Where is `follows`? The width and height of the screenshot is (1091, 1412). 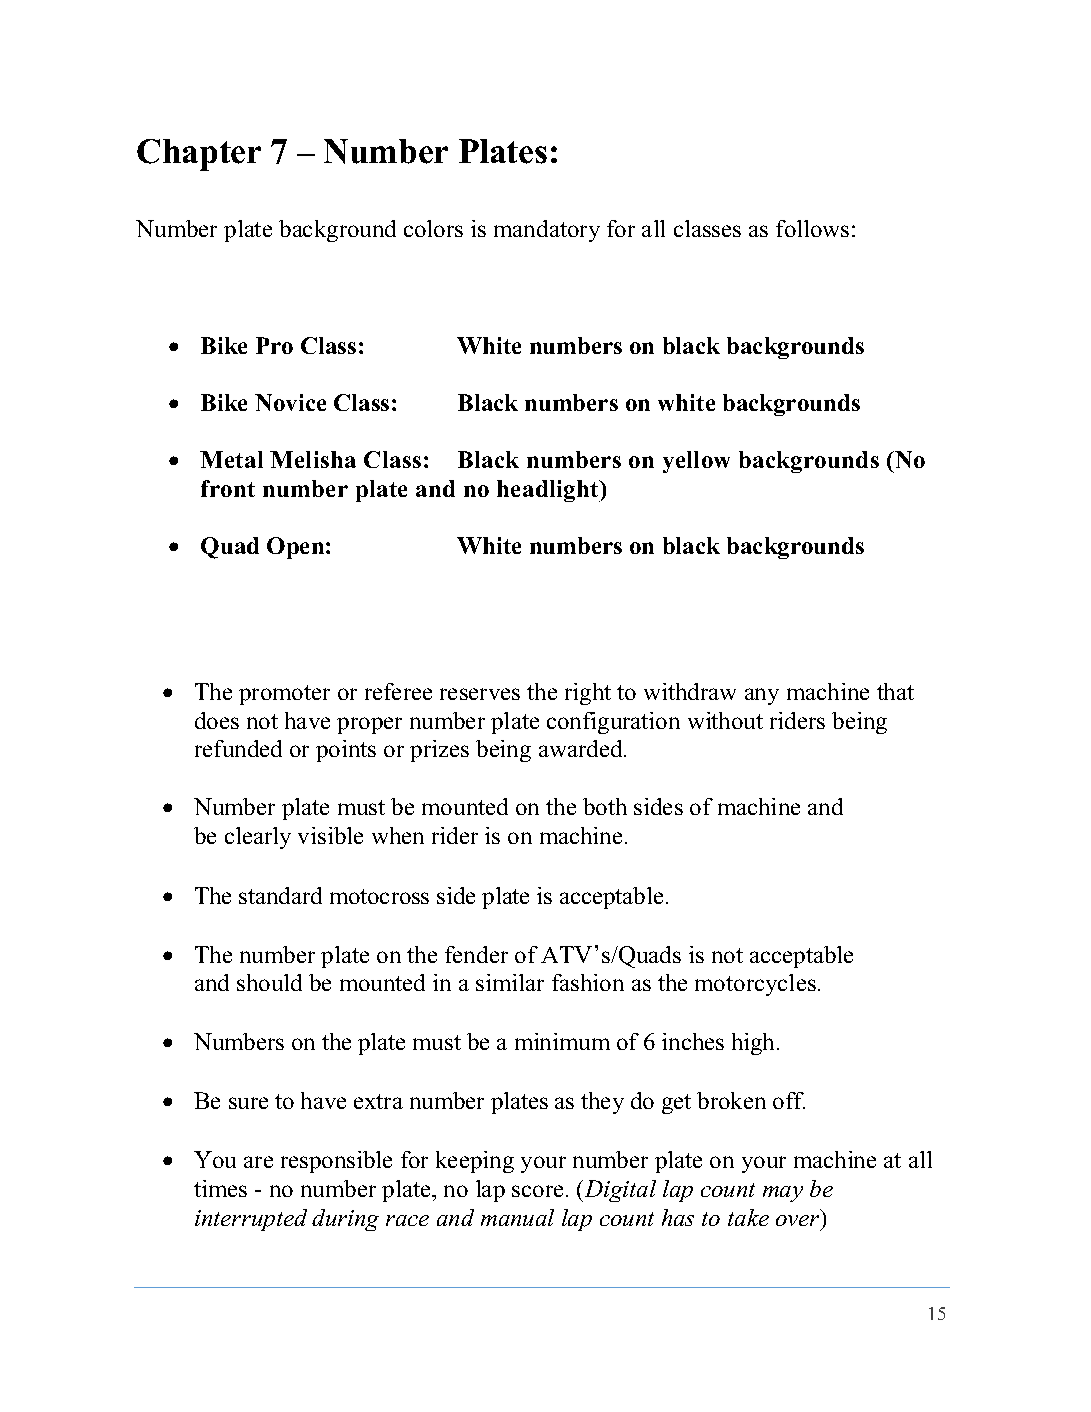
follows is located at coordinates (812, 228).
